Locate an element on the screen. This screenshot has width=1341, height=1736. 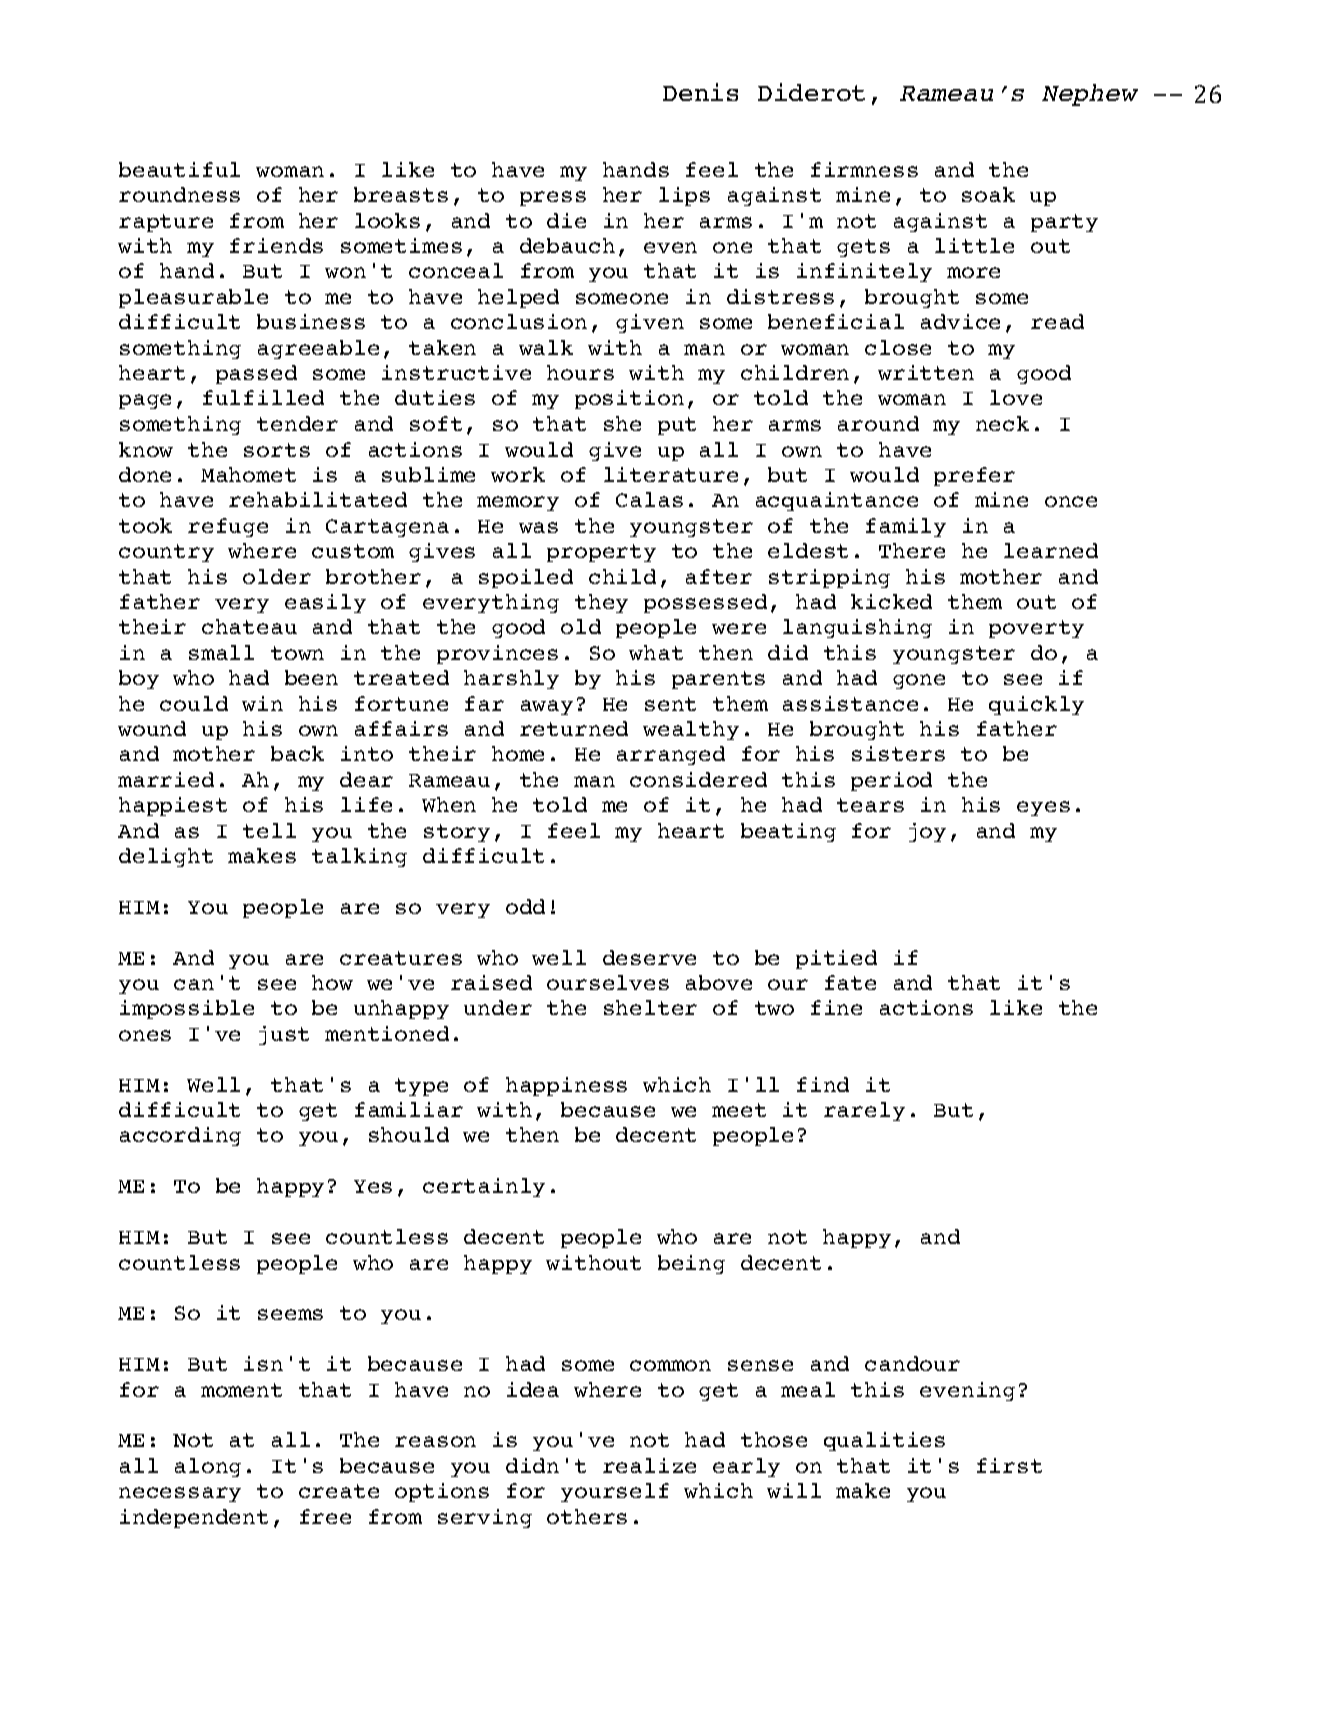
rarely is located at coordinates (864, 1111).
